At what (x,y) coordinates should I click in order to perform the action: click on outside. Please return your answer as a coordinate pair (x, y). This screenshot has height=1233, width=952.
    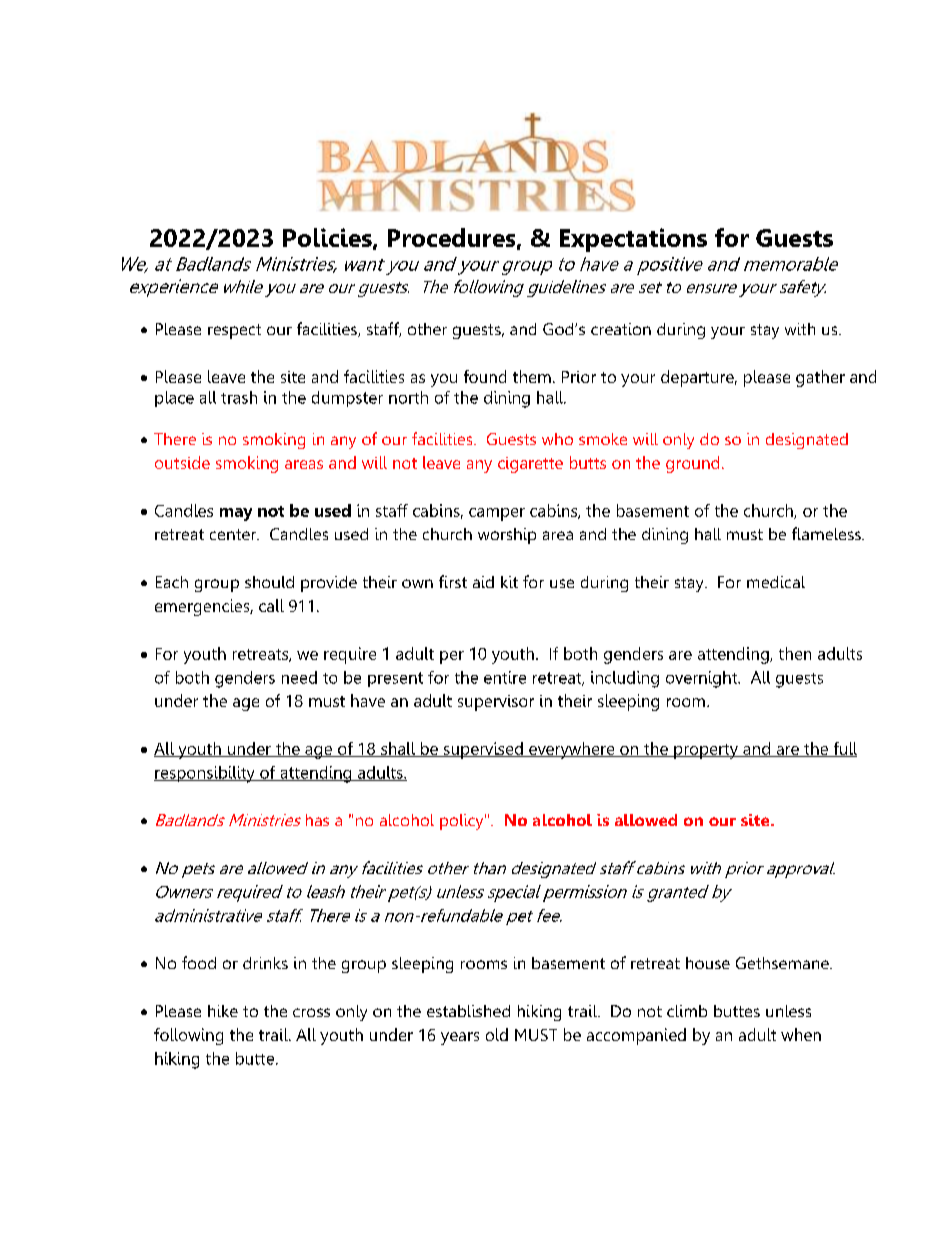
    Looking at the image, I should click on (182, 462).
